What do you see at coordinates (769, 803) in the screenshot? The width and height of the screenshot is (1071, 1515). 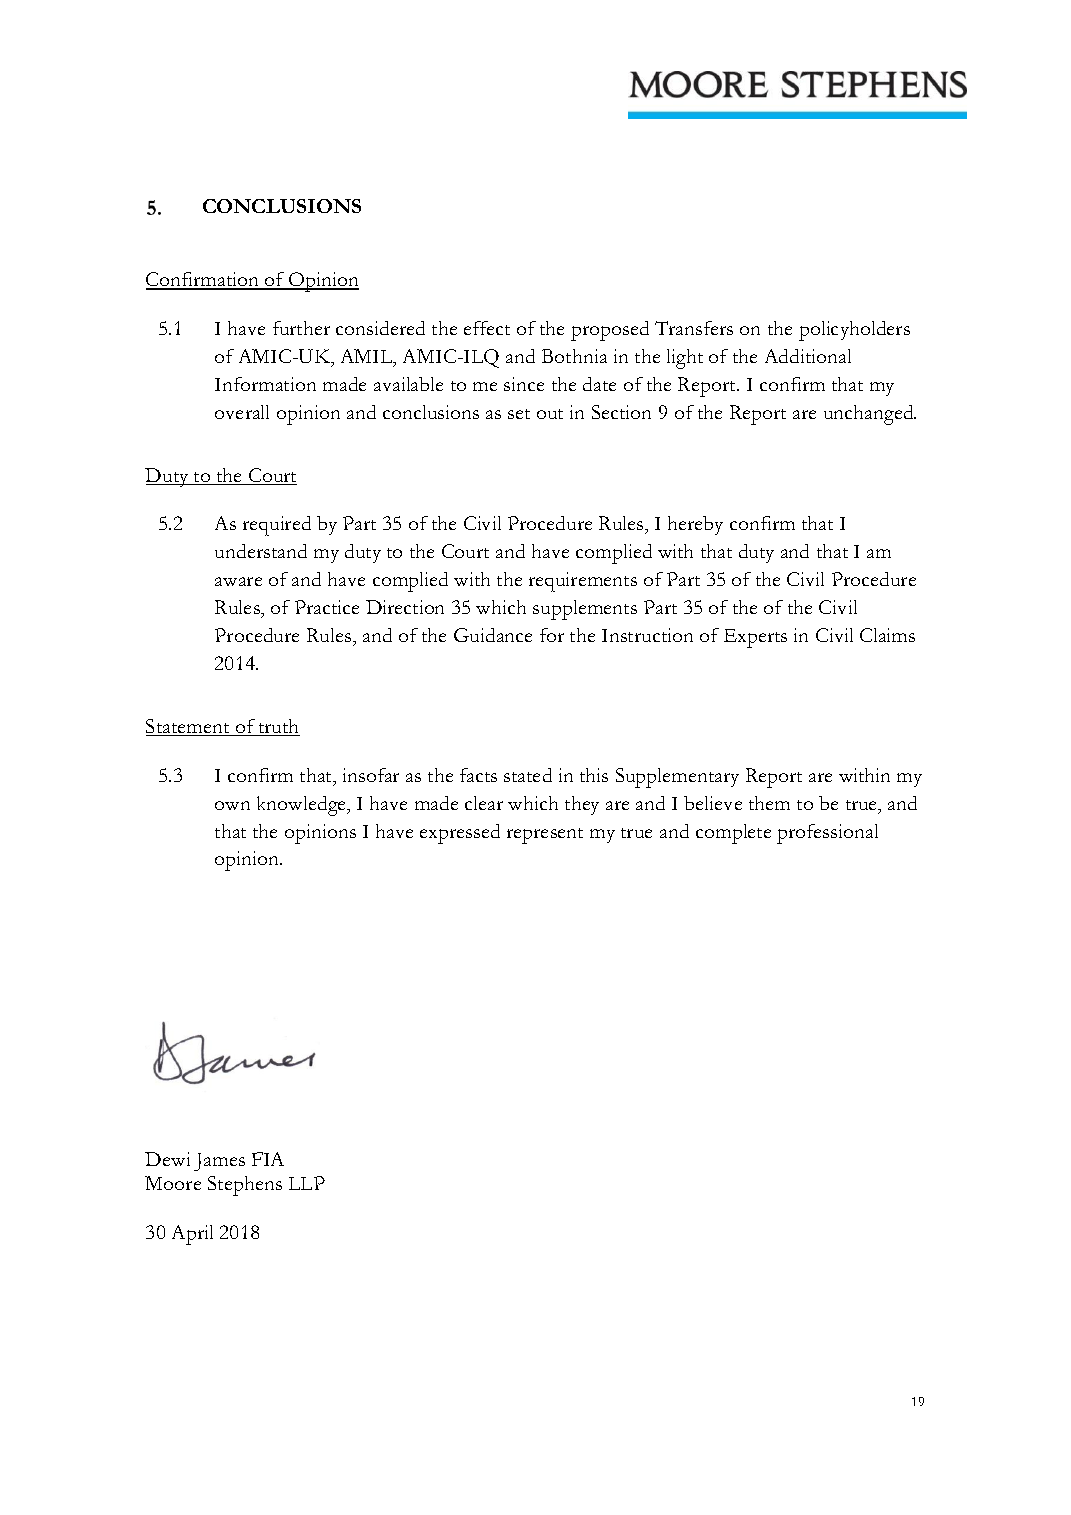 I see `them` at bounding box center [769, 803].
